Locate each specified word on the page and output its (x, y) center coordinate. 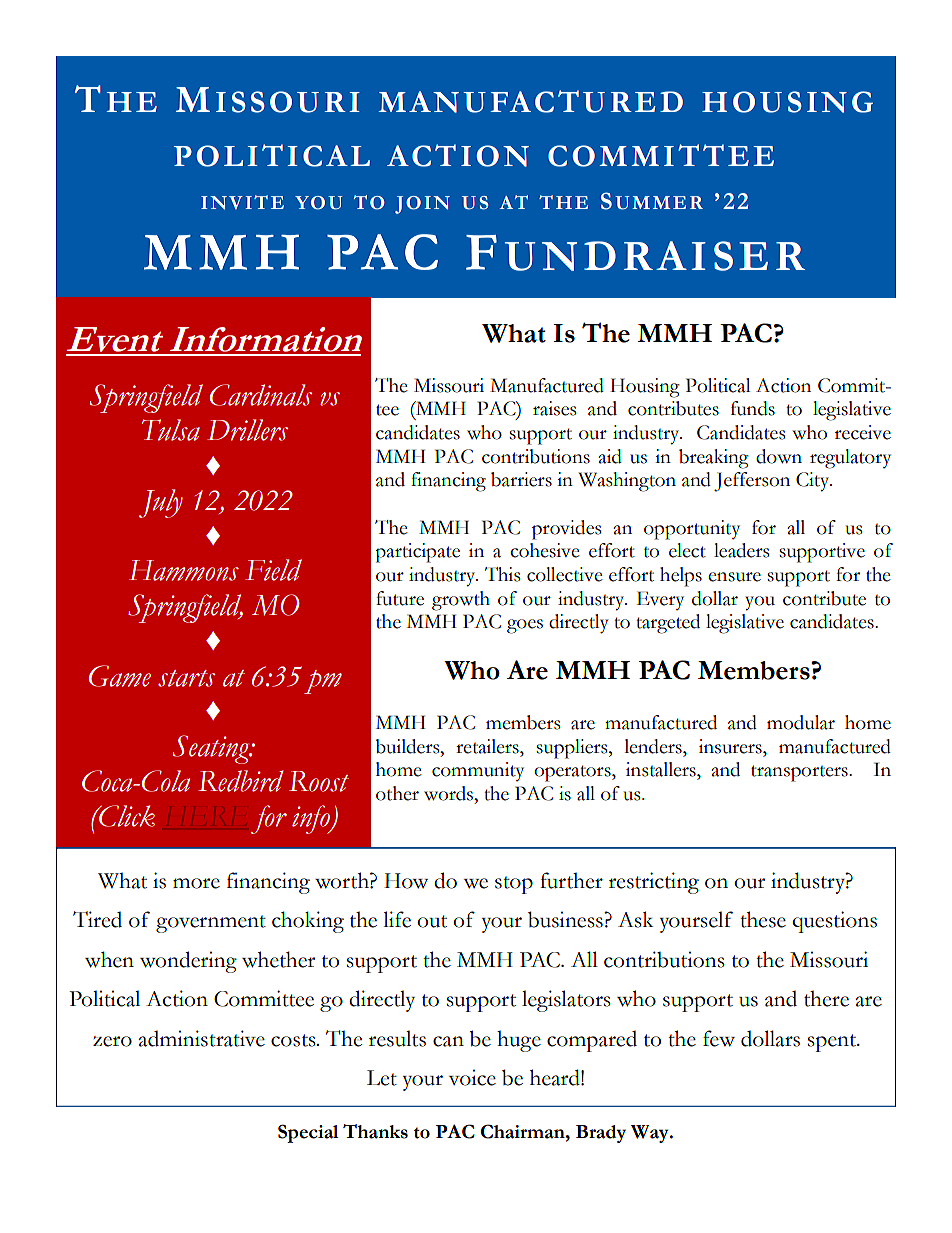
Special (308, 1133)
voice (472, 1077)
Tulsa (171, 430)
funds (753, 408)
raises (554, 408)
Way (651, 1134)
